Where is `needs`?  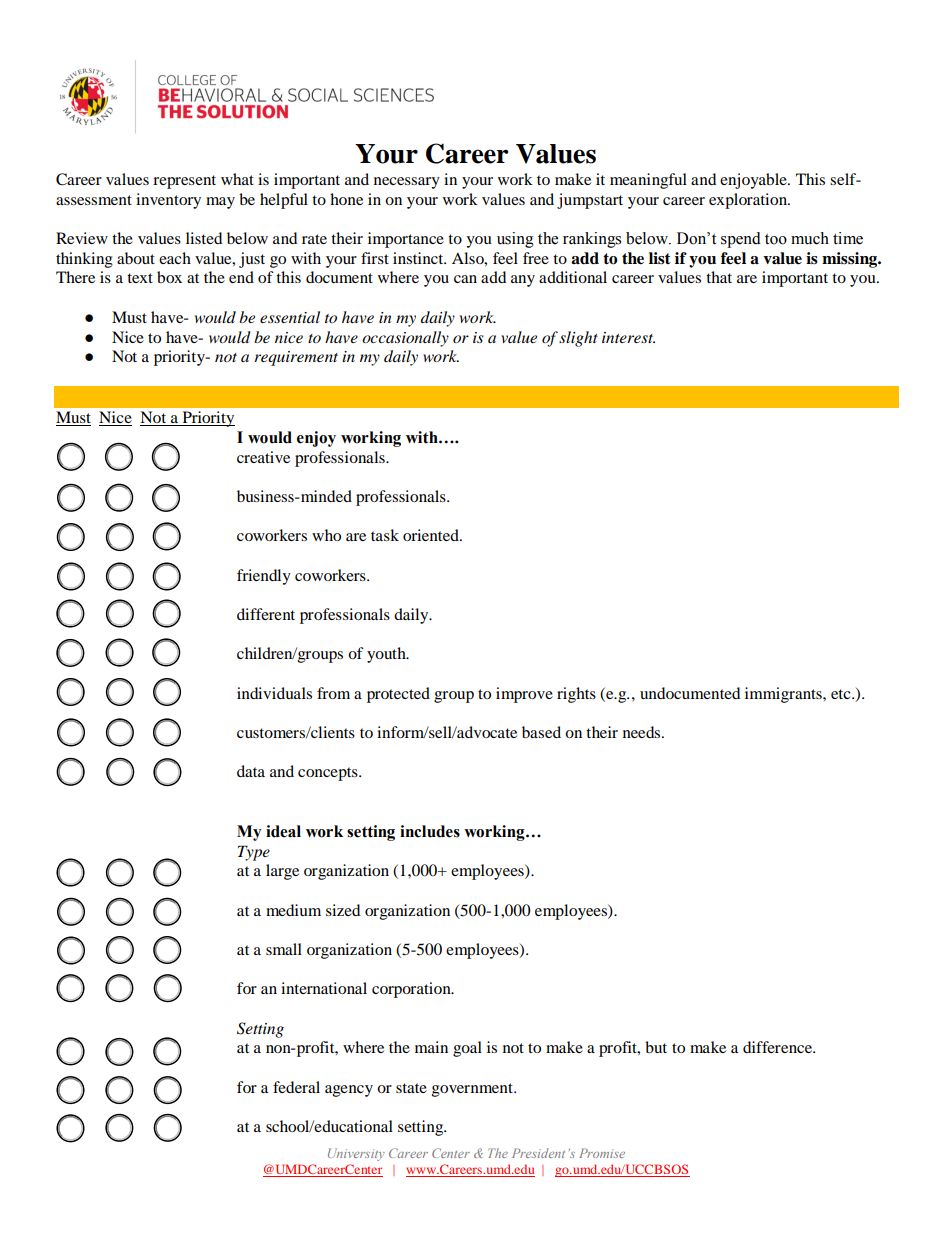
needs is located at coordinates (643, 732).
